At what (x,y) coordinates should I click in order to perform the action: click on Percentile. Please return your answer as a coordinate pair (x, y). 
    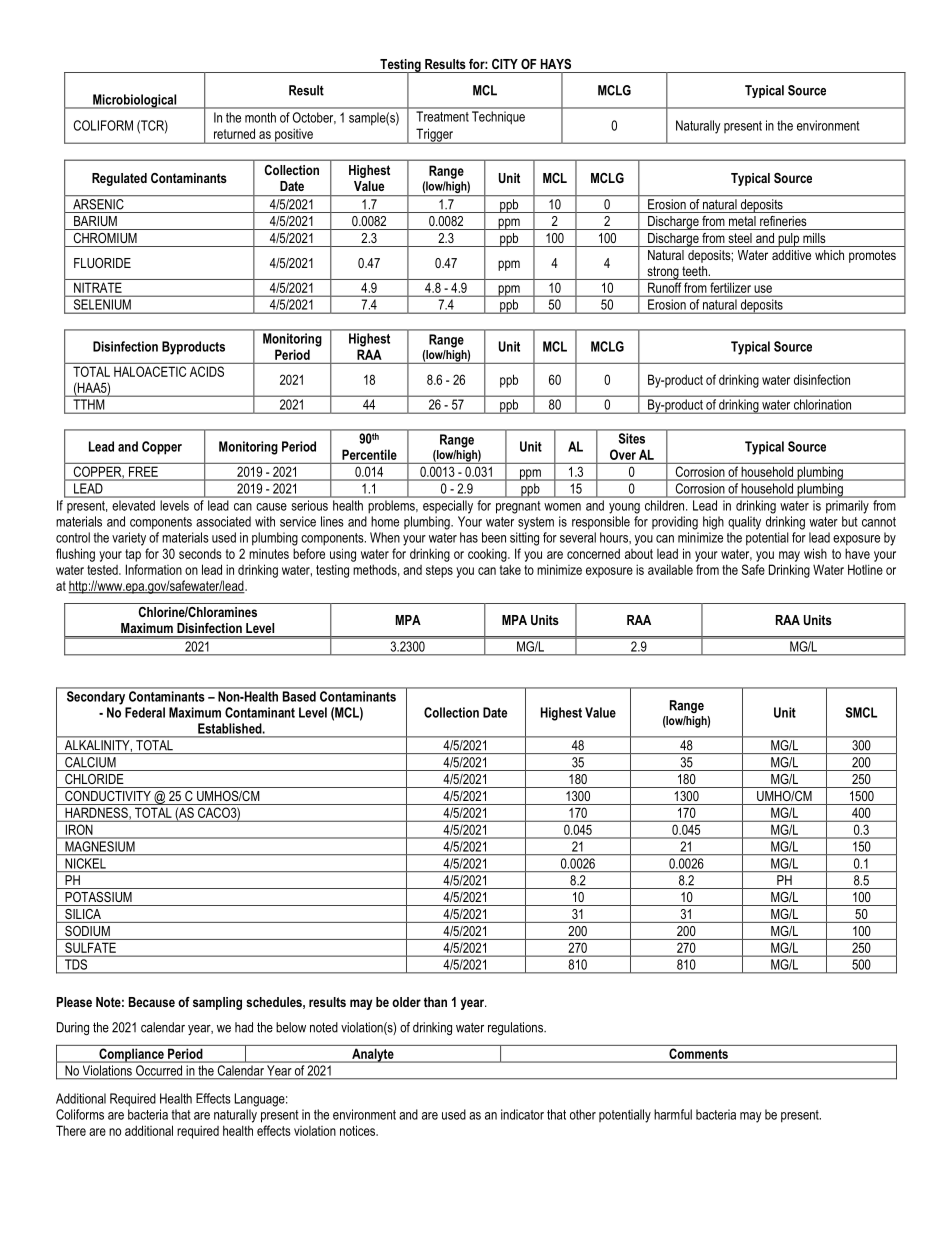
    Looking at the image, I should click on (369, 454).
